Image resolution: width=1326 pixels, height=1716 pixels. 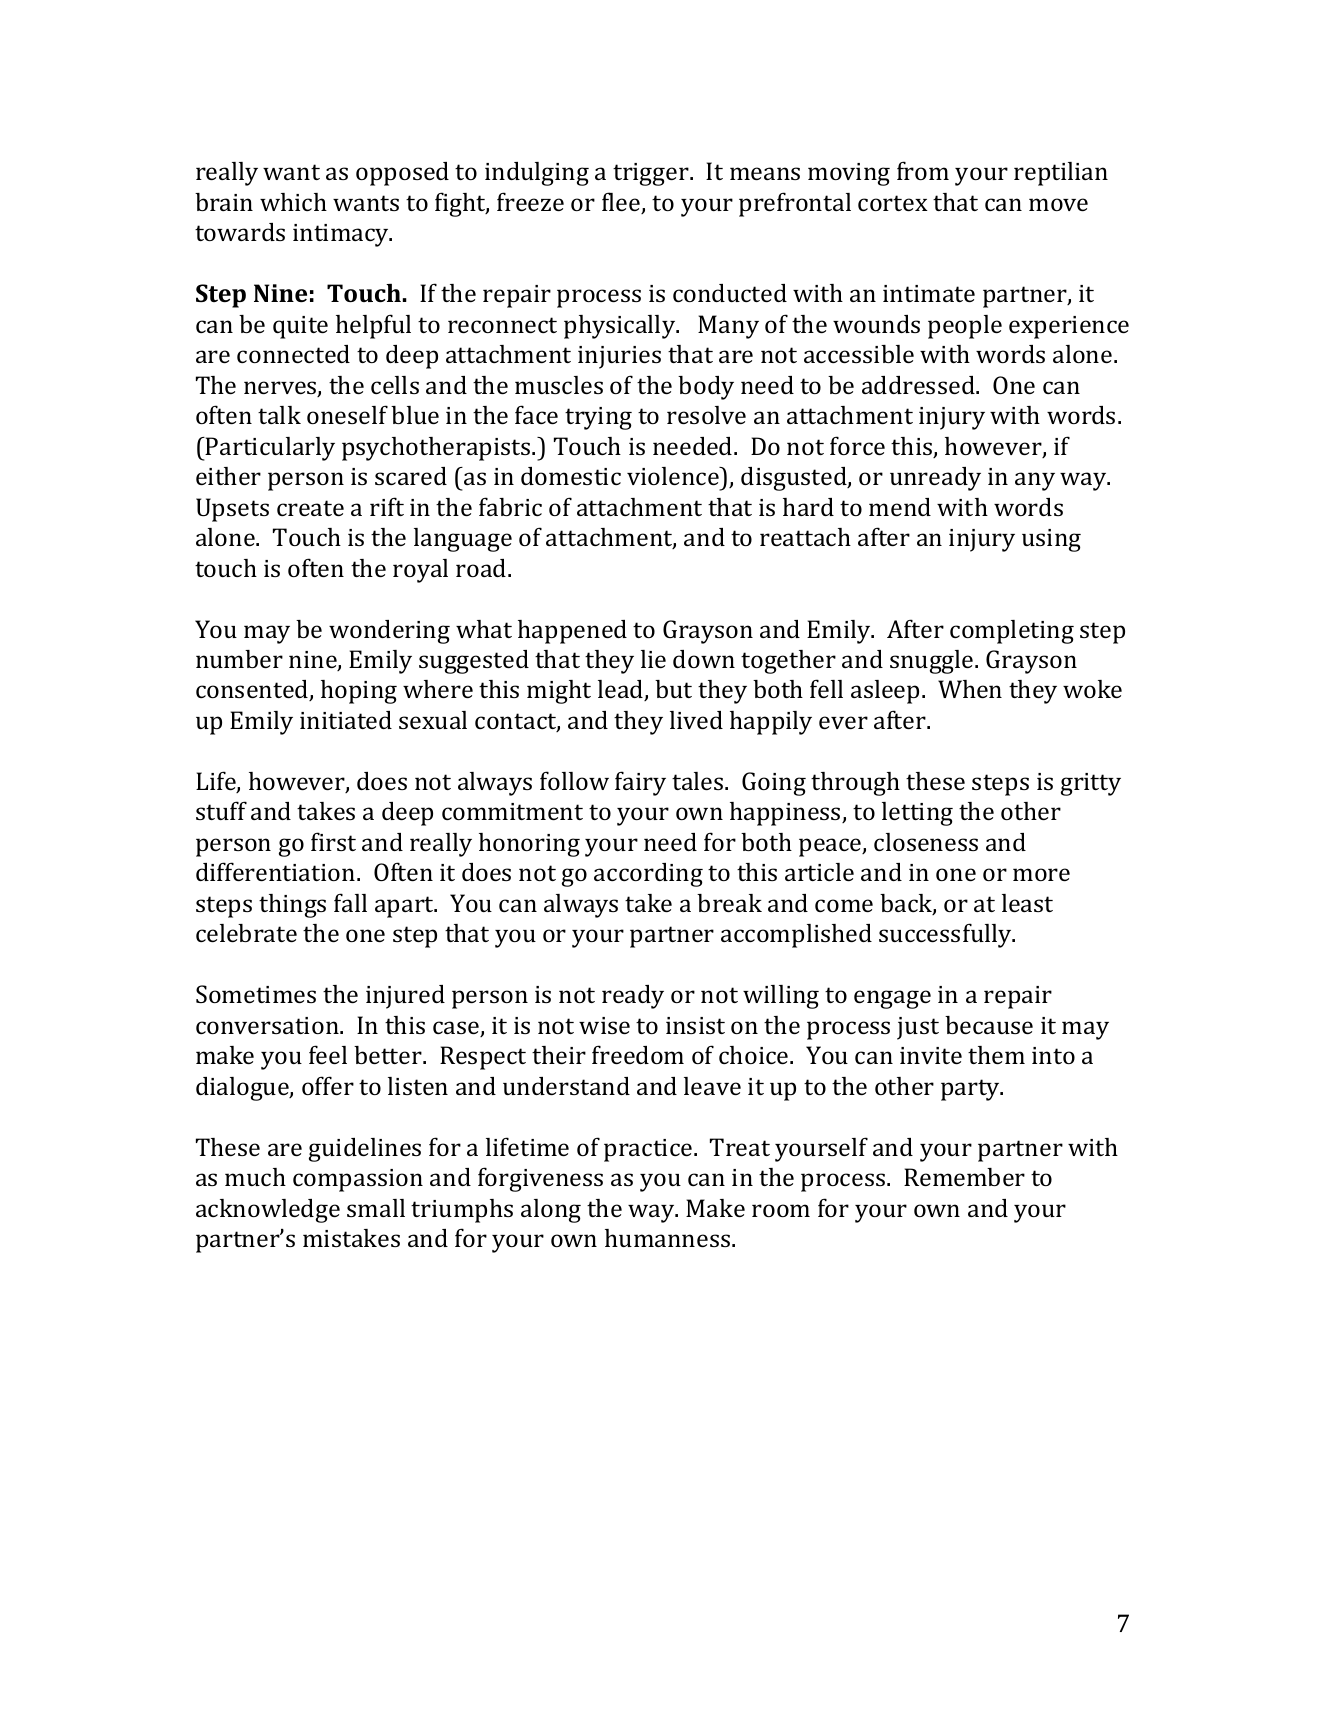 I want to click on small, so click(x=376, y=1208).
